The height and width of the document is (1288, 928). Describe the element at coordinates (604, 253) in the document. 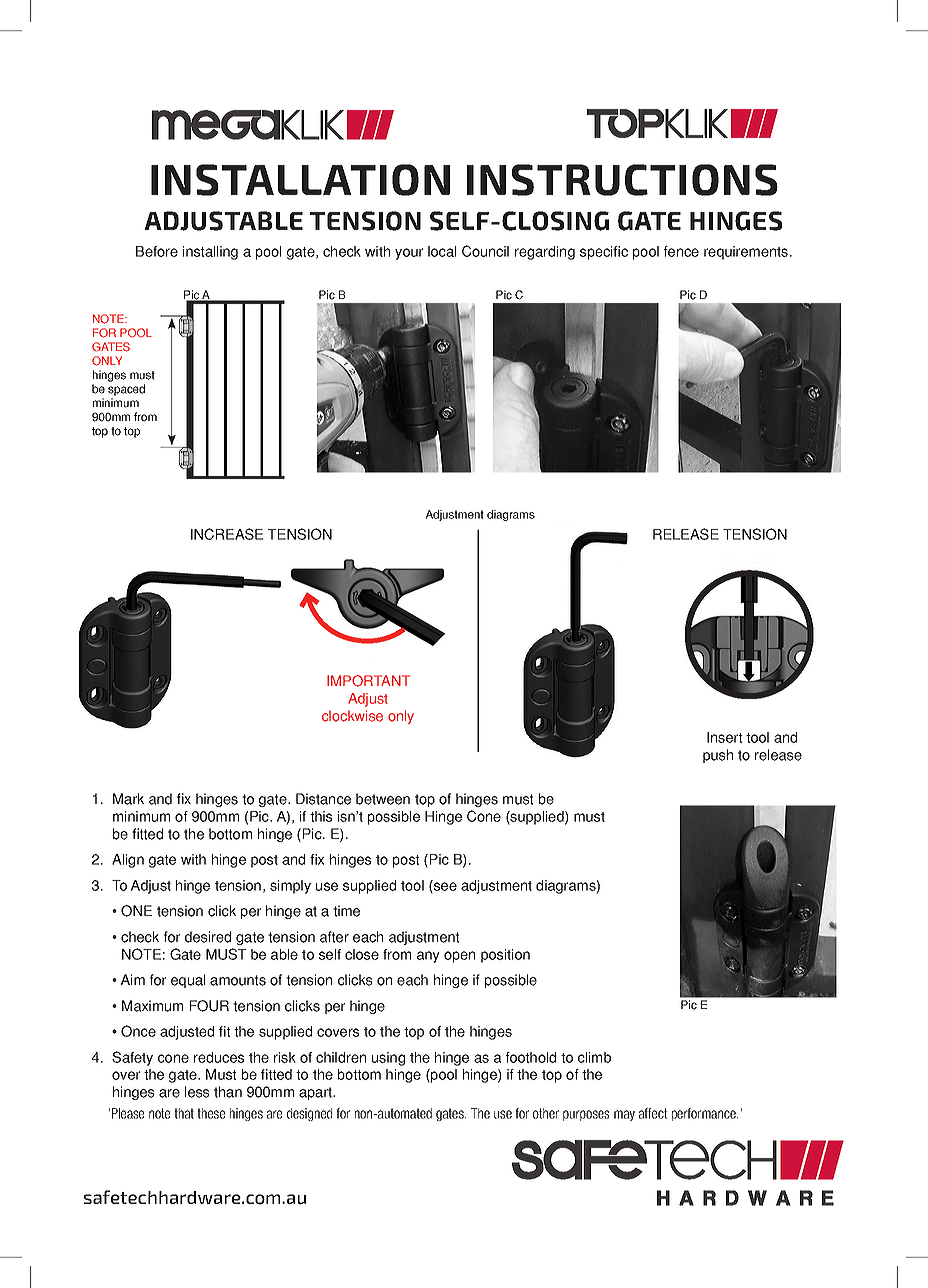

I see `specific` at that location.
